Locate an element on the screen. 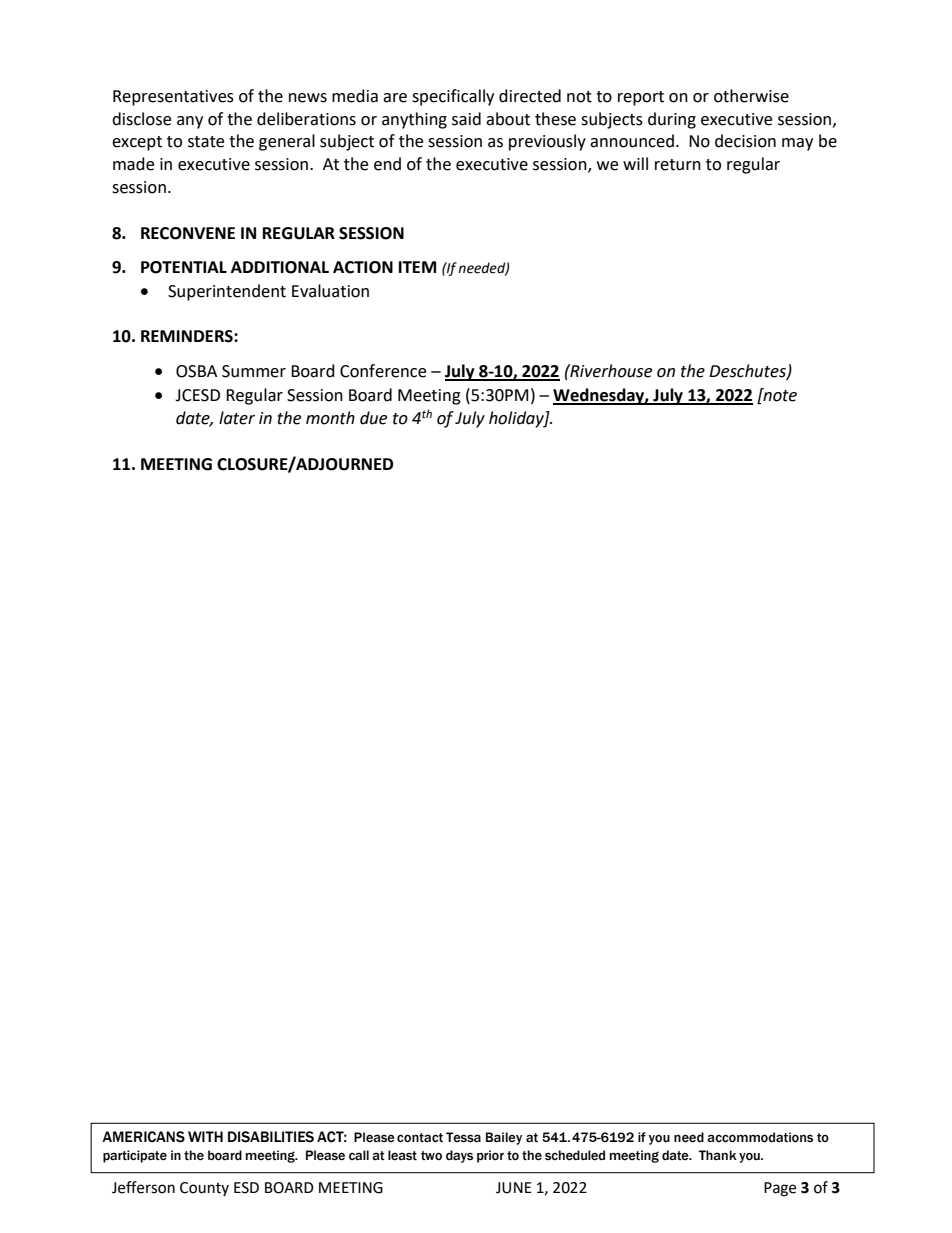 This screenshot has height=1233, width=952. month is located at coordinates (330, 418).
